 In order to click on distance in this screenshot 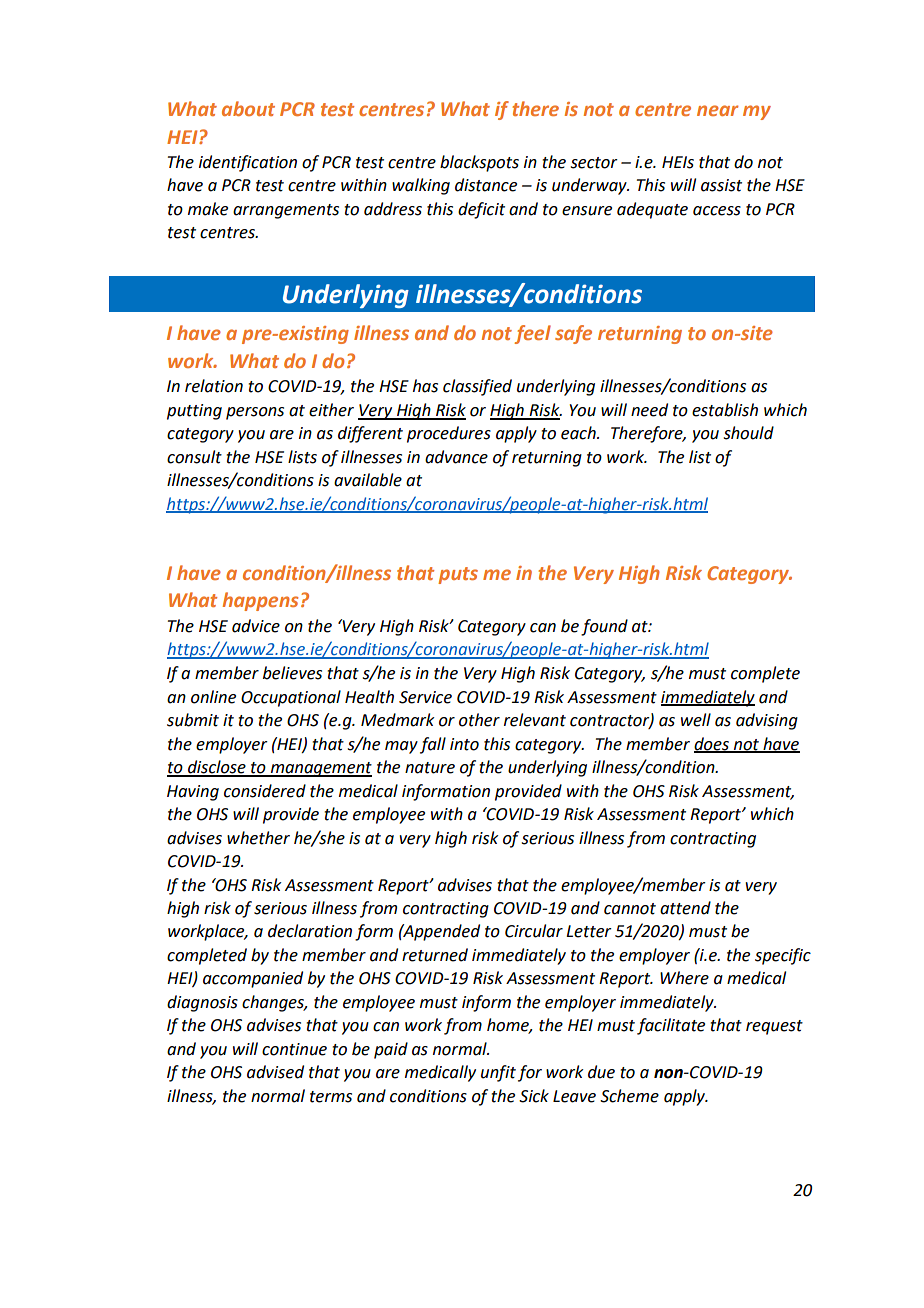, I will do `click(486, 185)`.
